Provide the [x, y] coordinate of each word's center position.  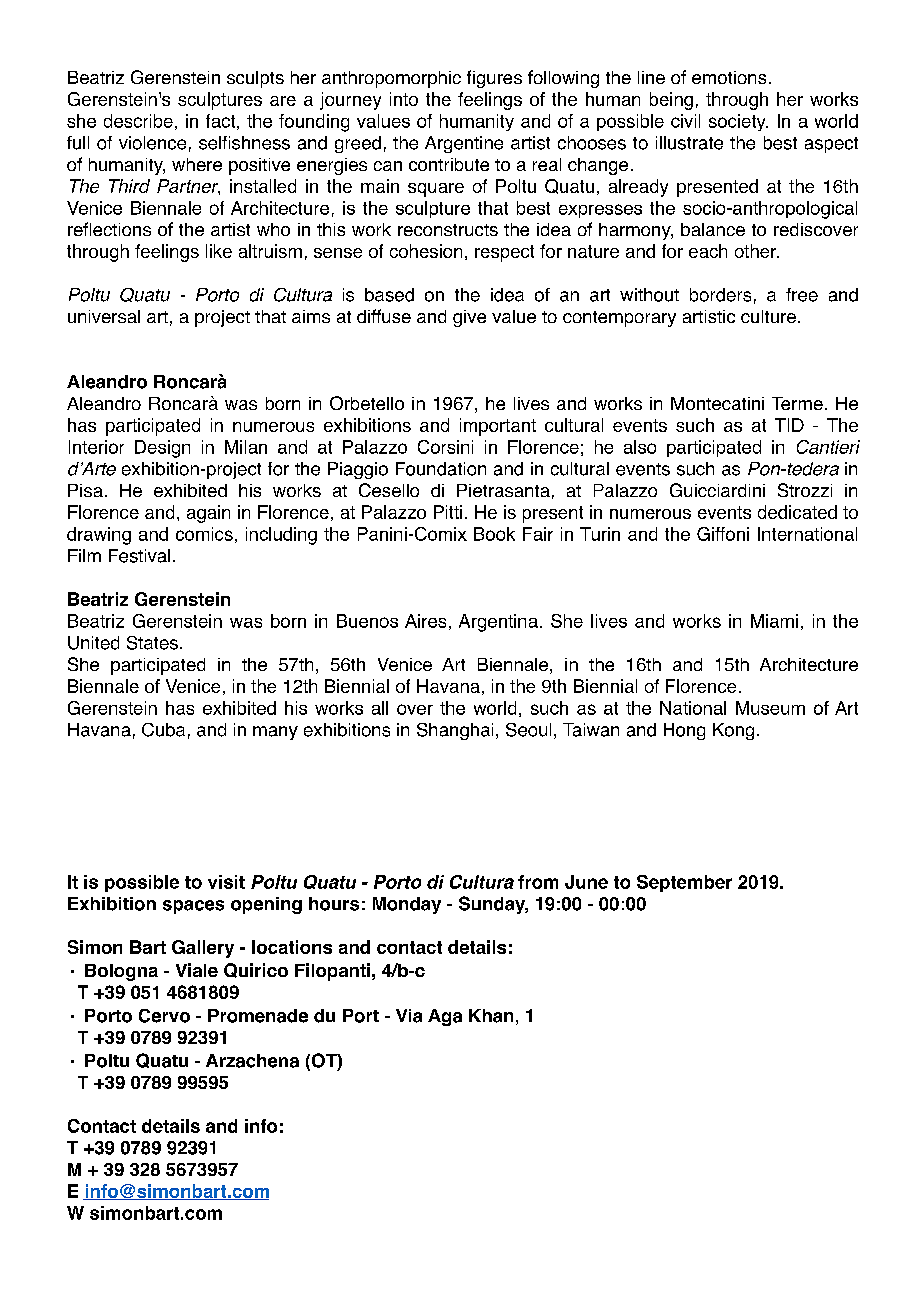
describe [138, 121]
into [404, 99]
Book [494, 534]
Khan [491, 1016]
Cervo [164, 1016]
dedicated [797, 512]
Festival [139, 556]
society [738, 122]
